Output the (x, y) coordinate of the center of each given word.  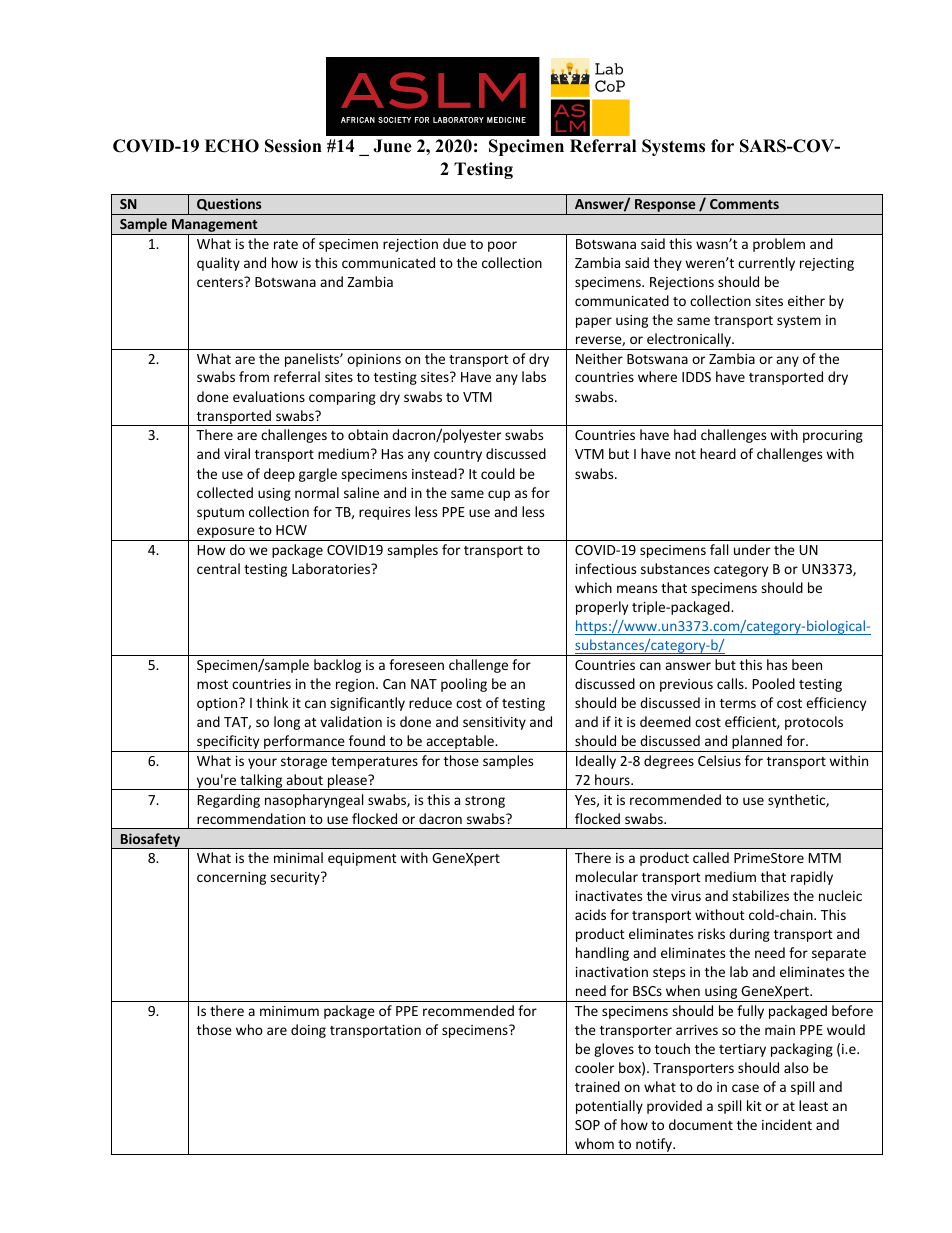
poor (502, 246)
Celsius (719, 760)
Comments (744, 204)
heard (718, 453)
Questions (229, 204)
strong (485, 802)
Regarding (229, 801)
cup (499, 495)
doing (308, 1031)
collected (225, 492)
